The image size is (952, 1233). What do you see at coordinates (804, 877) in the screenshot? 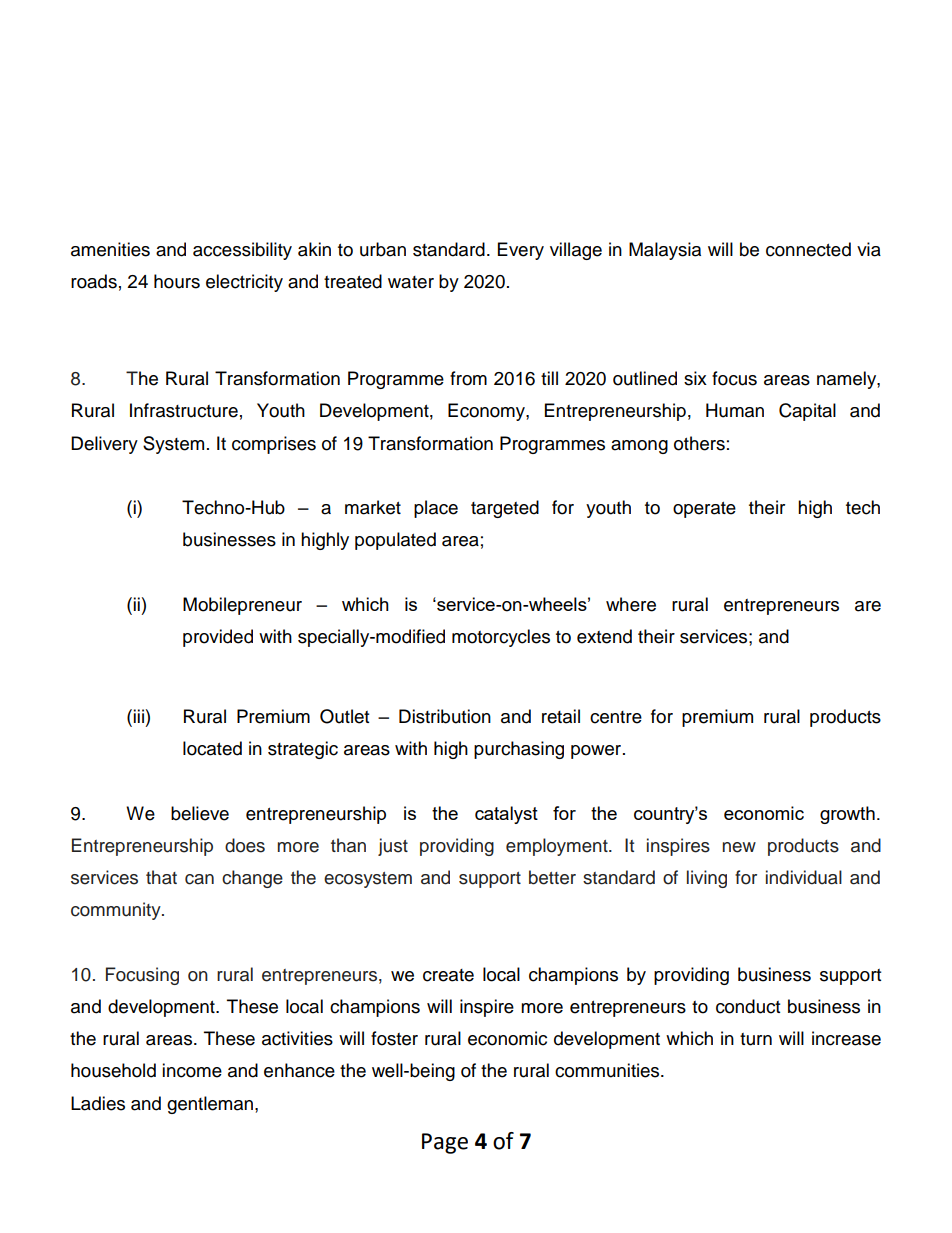
I see `individual` at bounding box center [804, 877].
